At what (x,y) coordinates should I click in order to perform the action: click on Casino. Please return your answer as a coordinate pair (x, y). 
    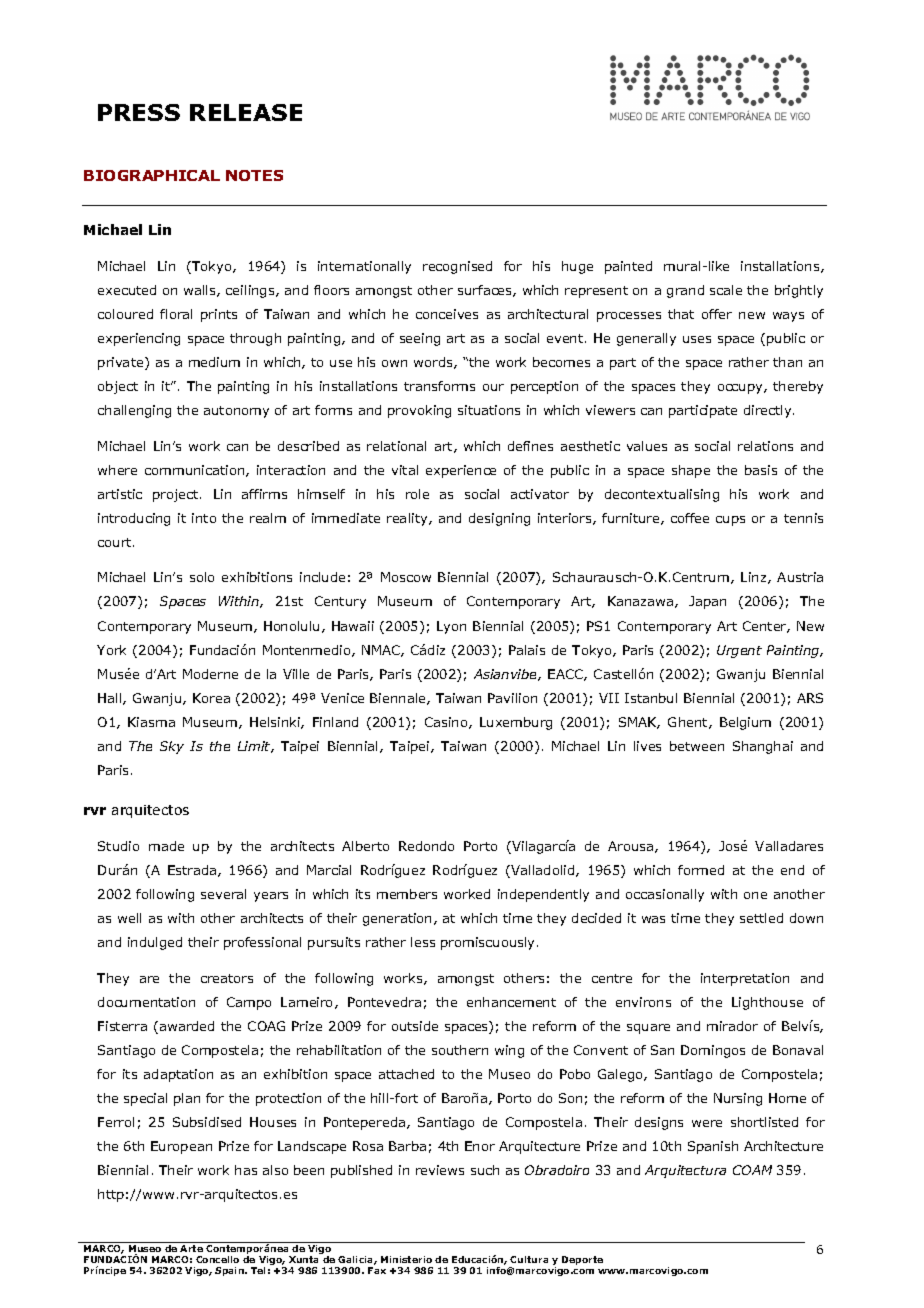
    Looking at the image, I should click on (447, 723).
